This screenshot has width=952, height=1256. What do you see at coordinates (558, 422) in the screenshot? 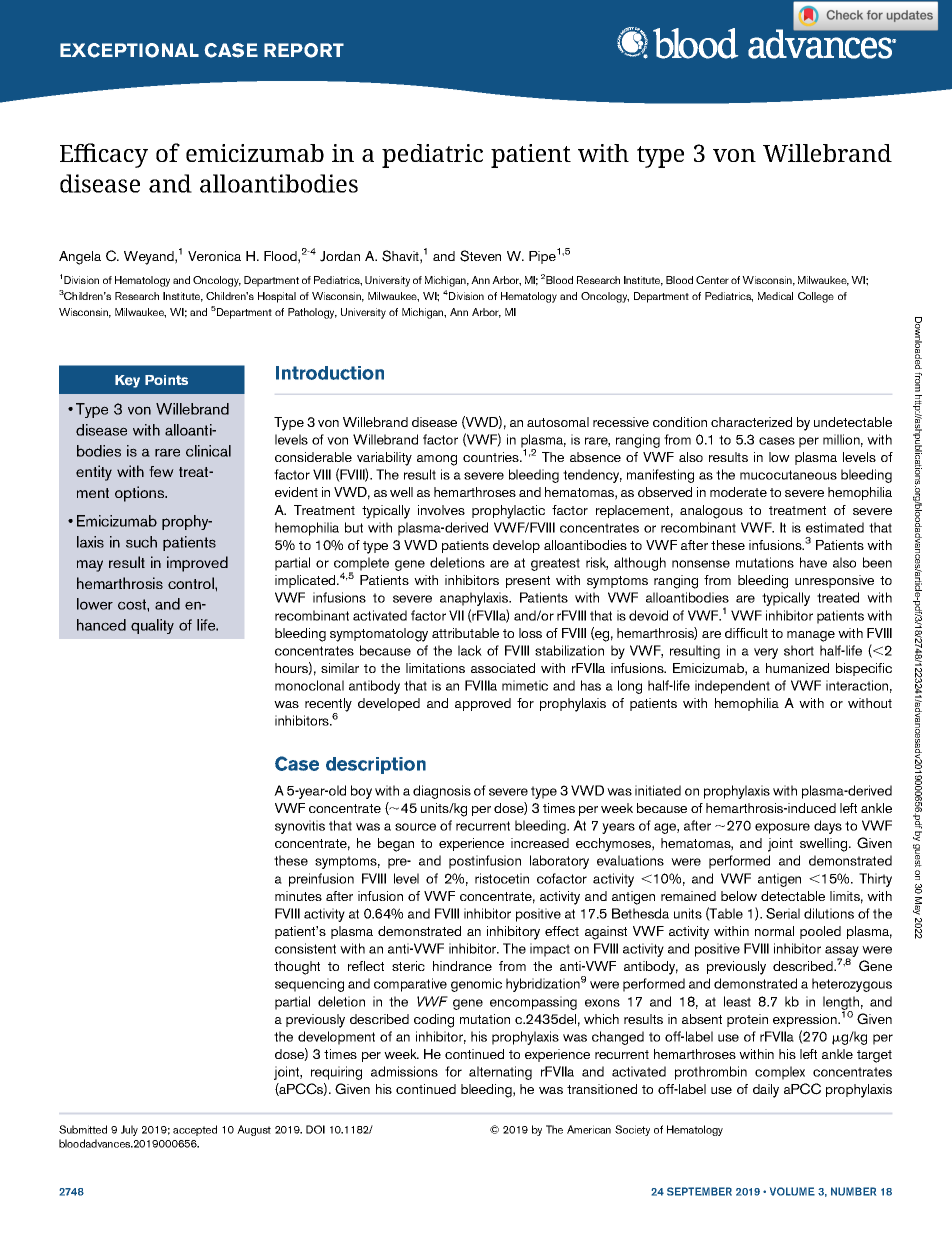
I see `autosomal` at bounding box center [558, 422].
